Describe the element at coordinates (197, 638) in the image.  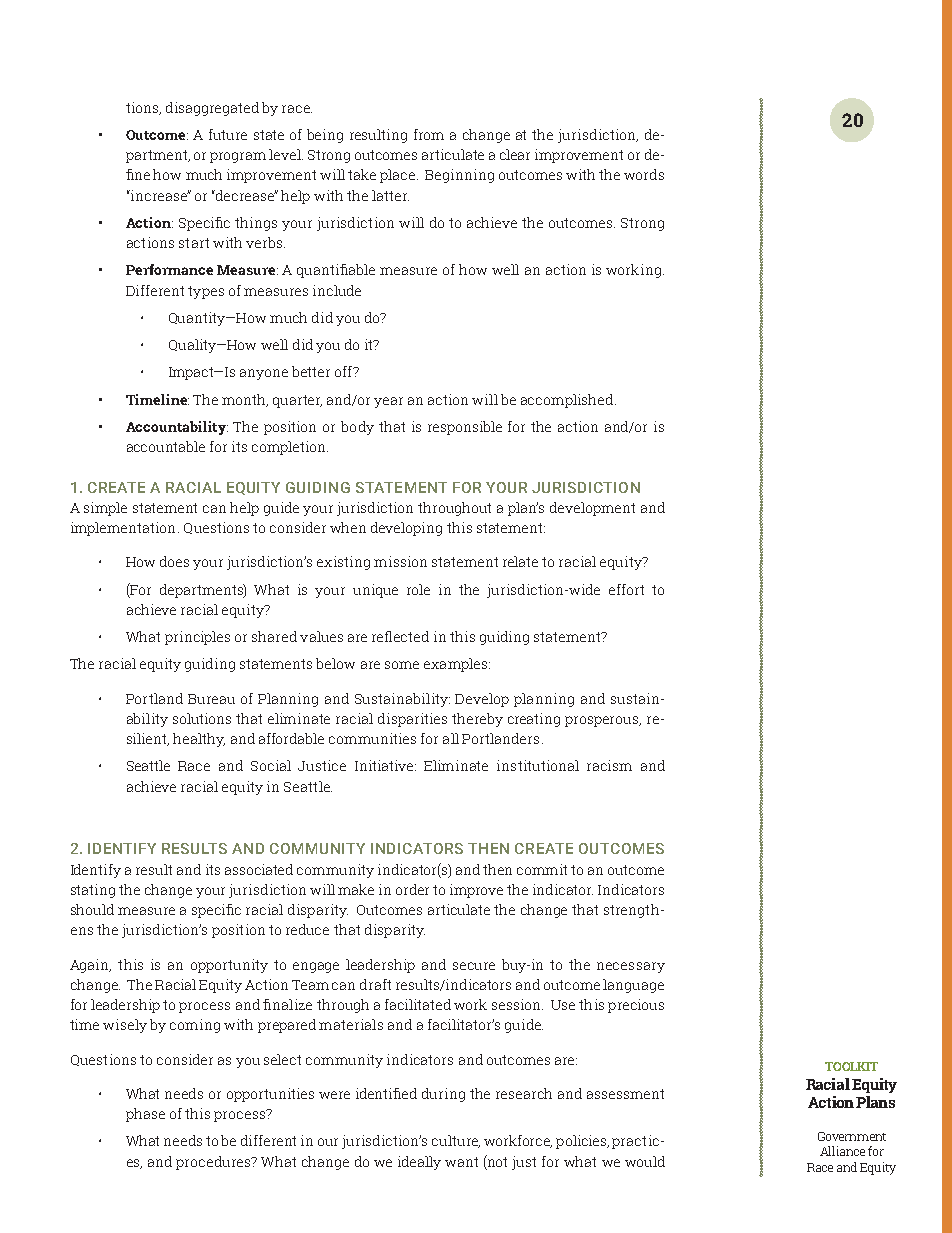
I see `principles` at that location.
